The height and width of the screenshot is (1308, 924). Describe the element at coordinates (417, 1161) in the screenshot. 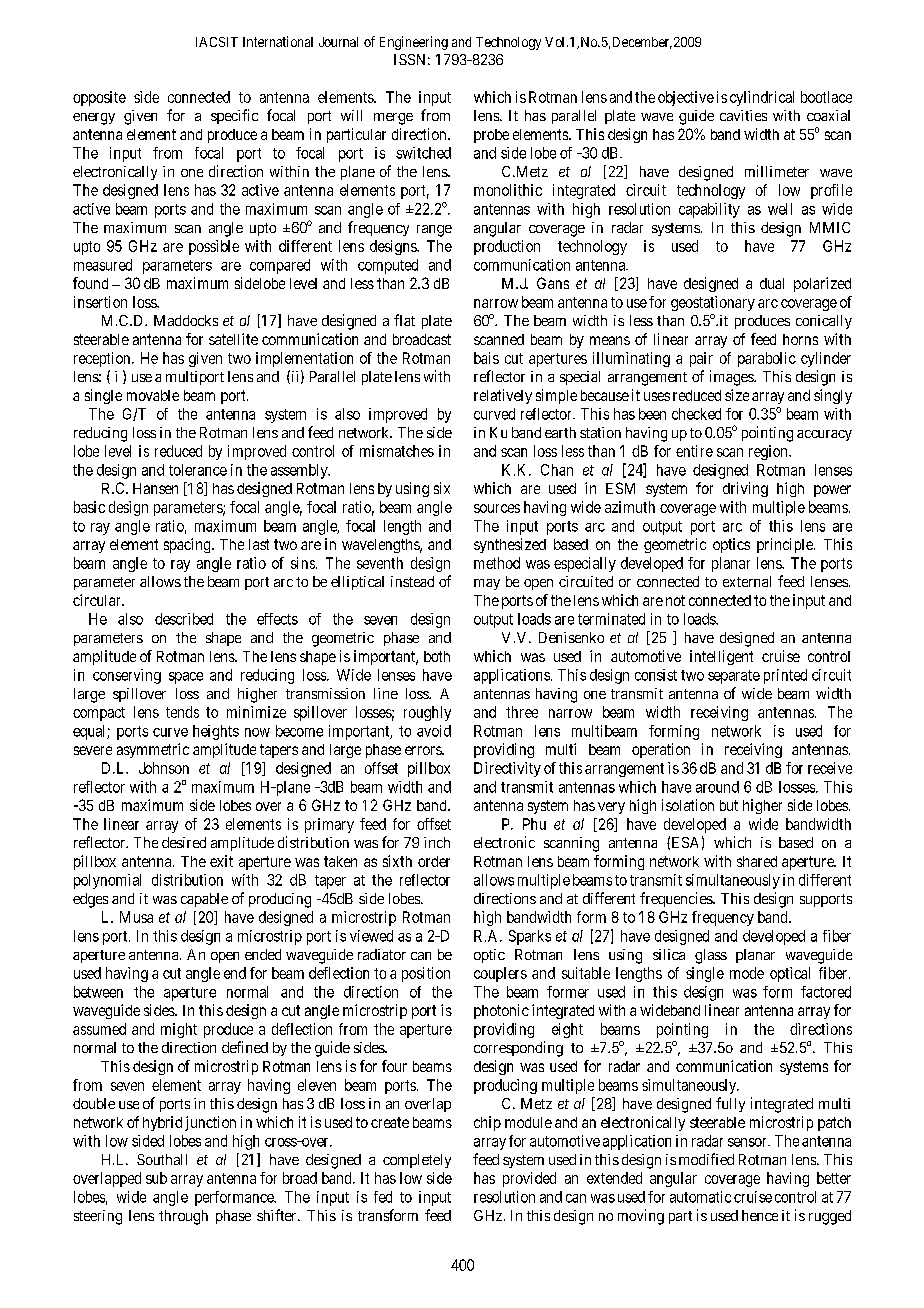

I see `completely` at that location.
